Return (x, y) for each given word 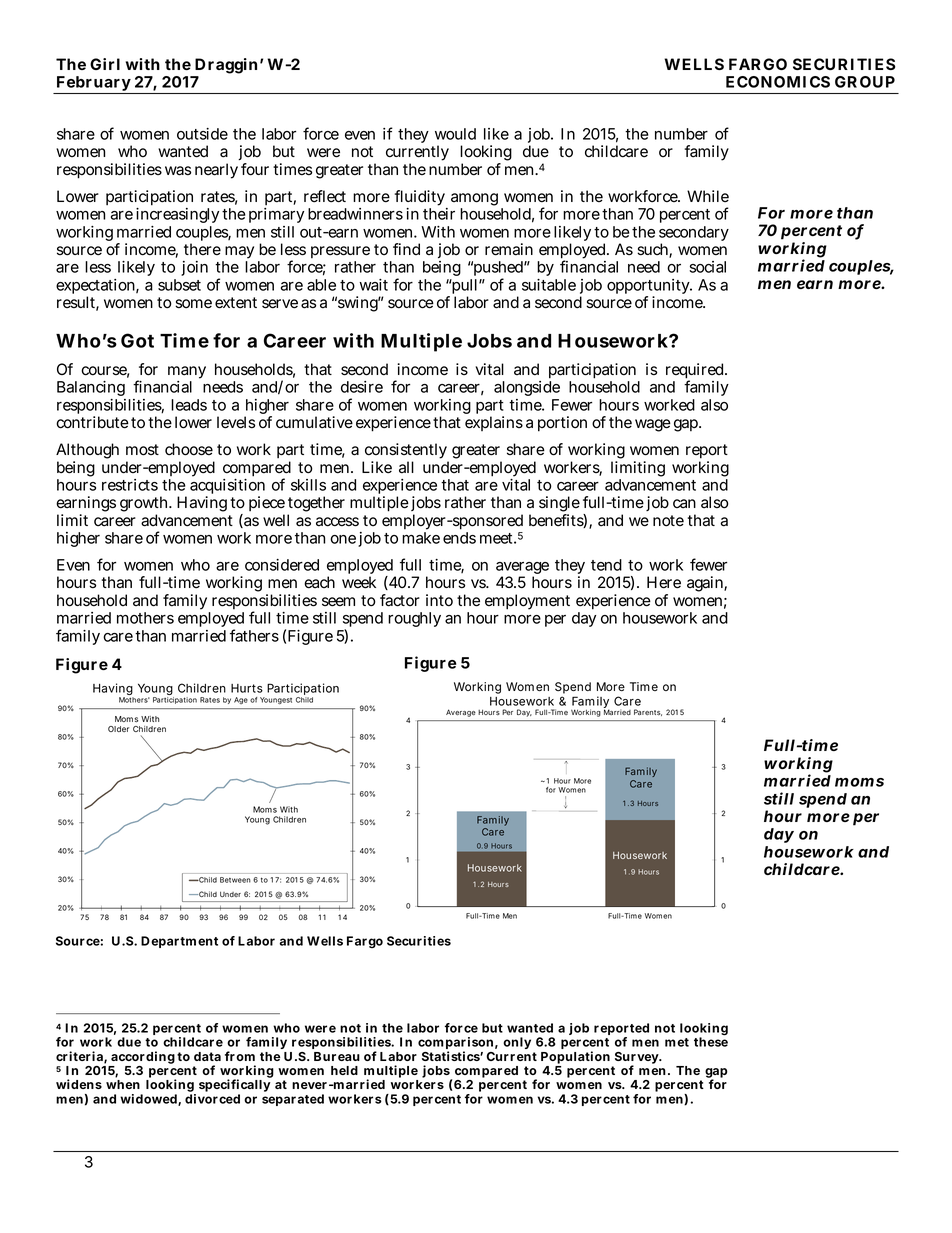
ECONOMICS (778, 82)
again (707, 584)
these (711, 1041)
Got (137, 340)
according (142, 1059)
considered (282, 565)
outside (202, 134)
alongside (527, 388)
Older (118, 729)
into (439, 600)
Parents (648, 712)
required (696, 372)
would (455, 134)
